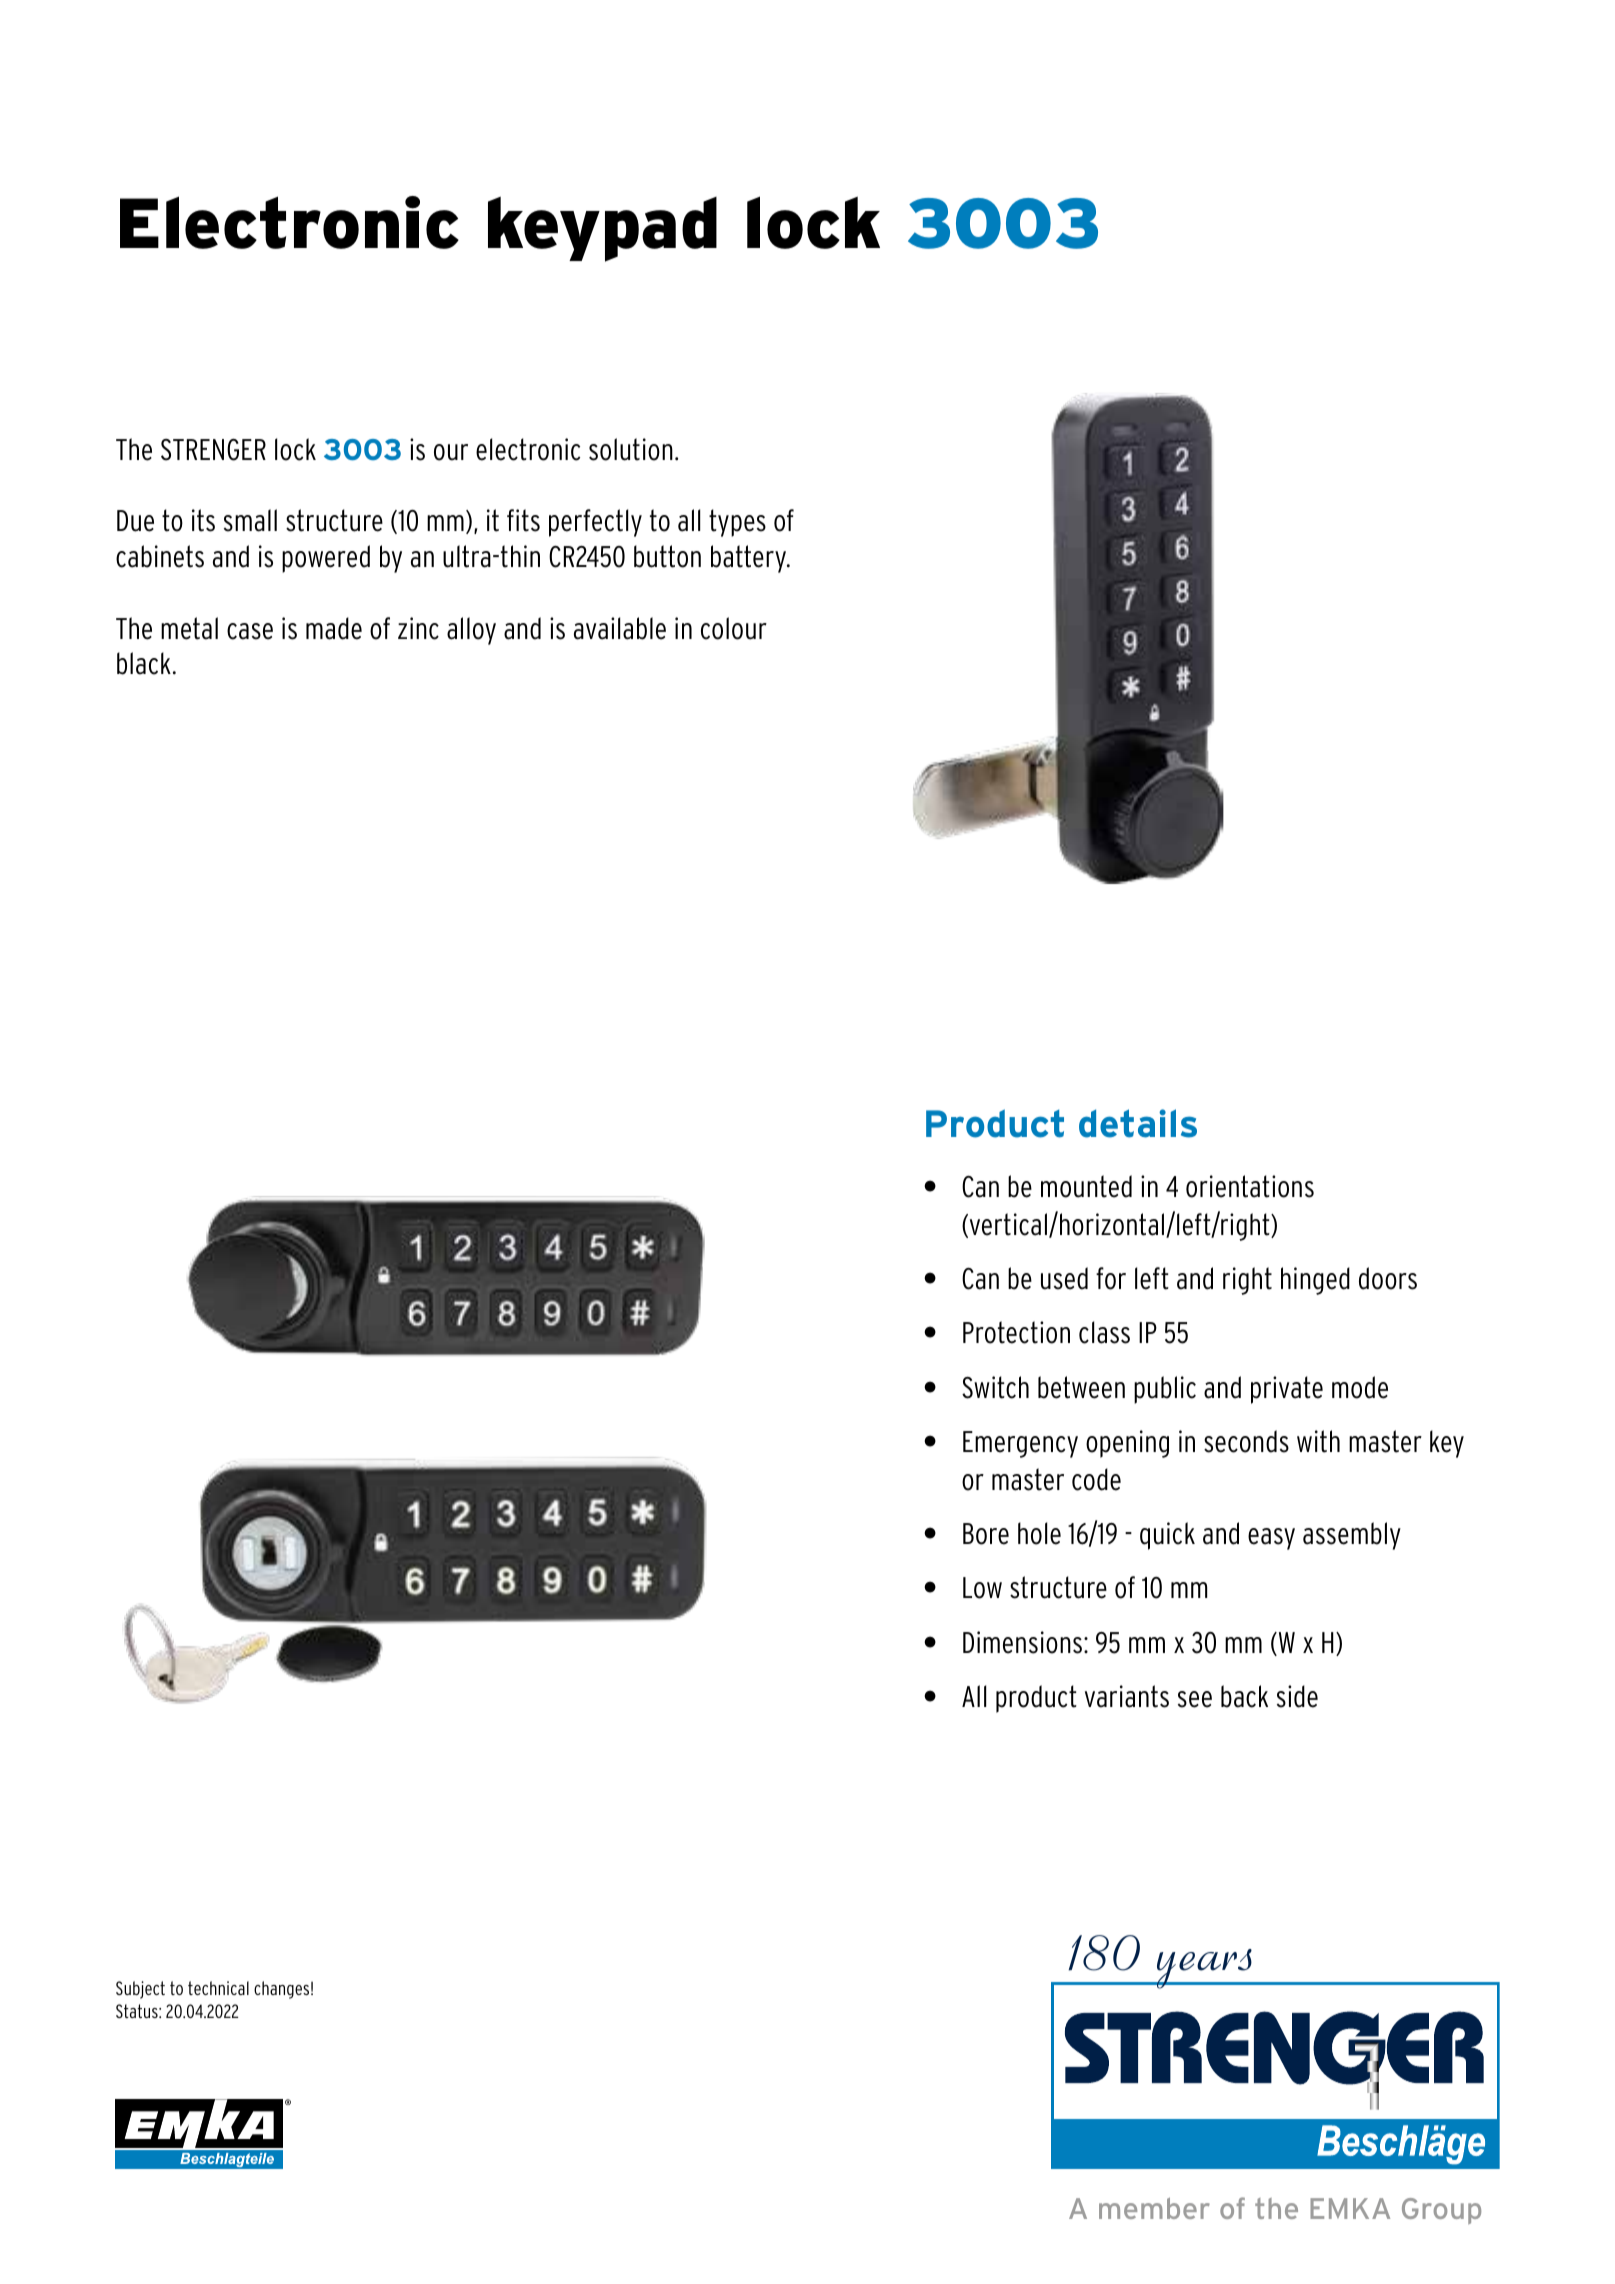 This screenshot has width=1615, height=2284. What do you see at coordinates (1138, 1123) in the screenshot?
I see `details` at bounding box center [1138, 1123].
